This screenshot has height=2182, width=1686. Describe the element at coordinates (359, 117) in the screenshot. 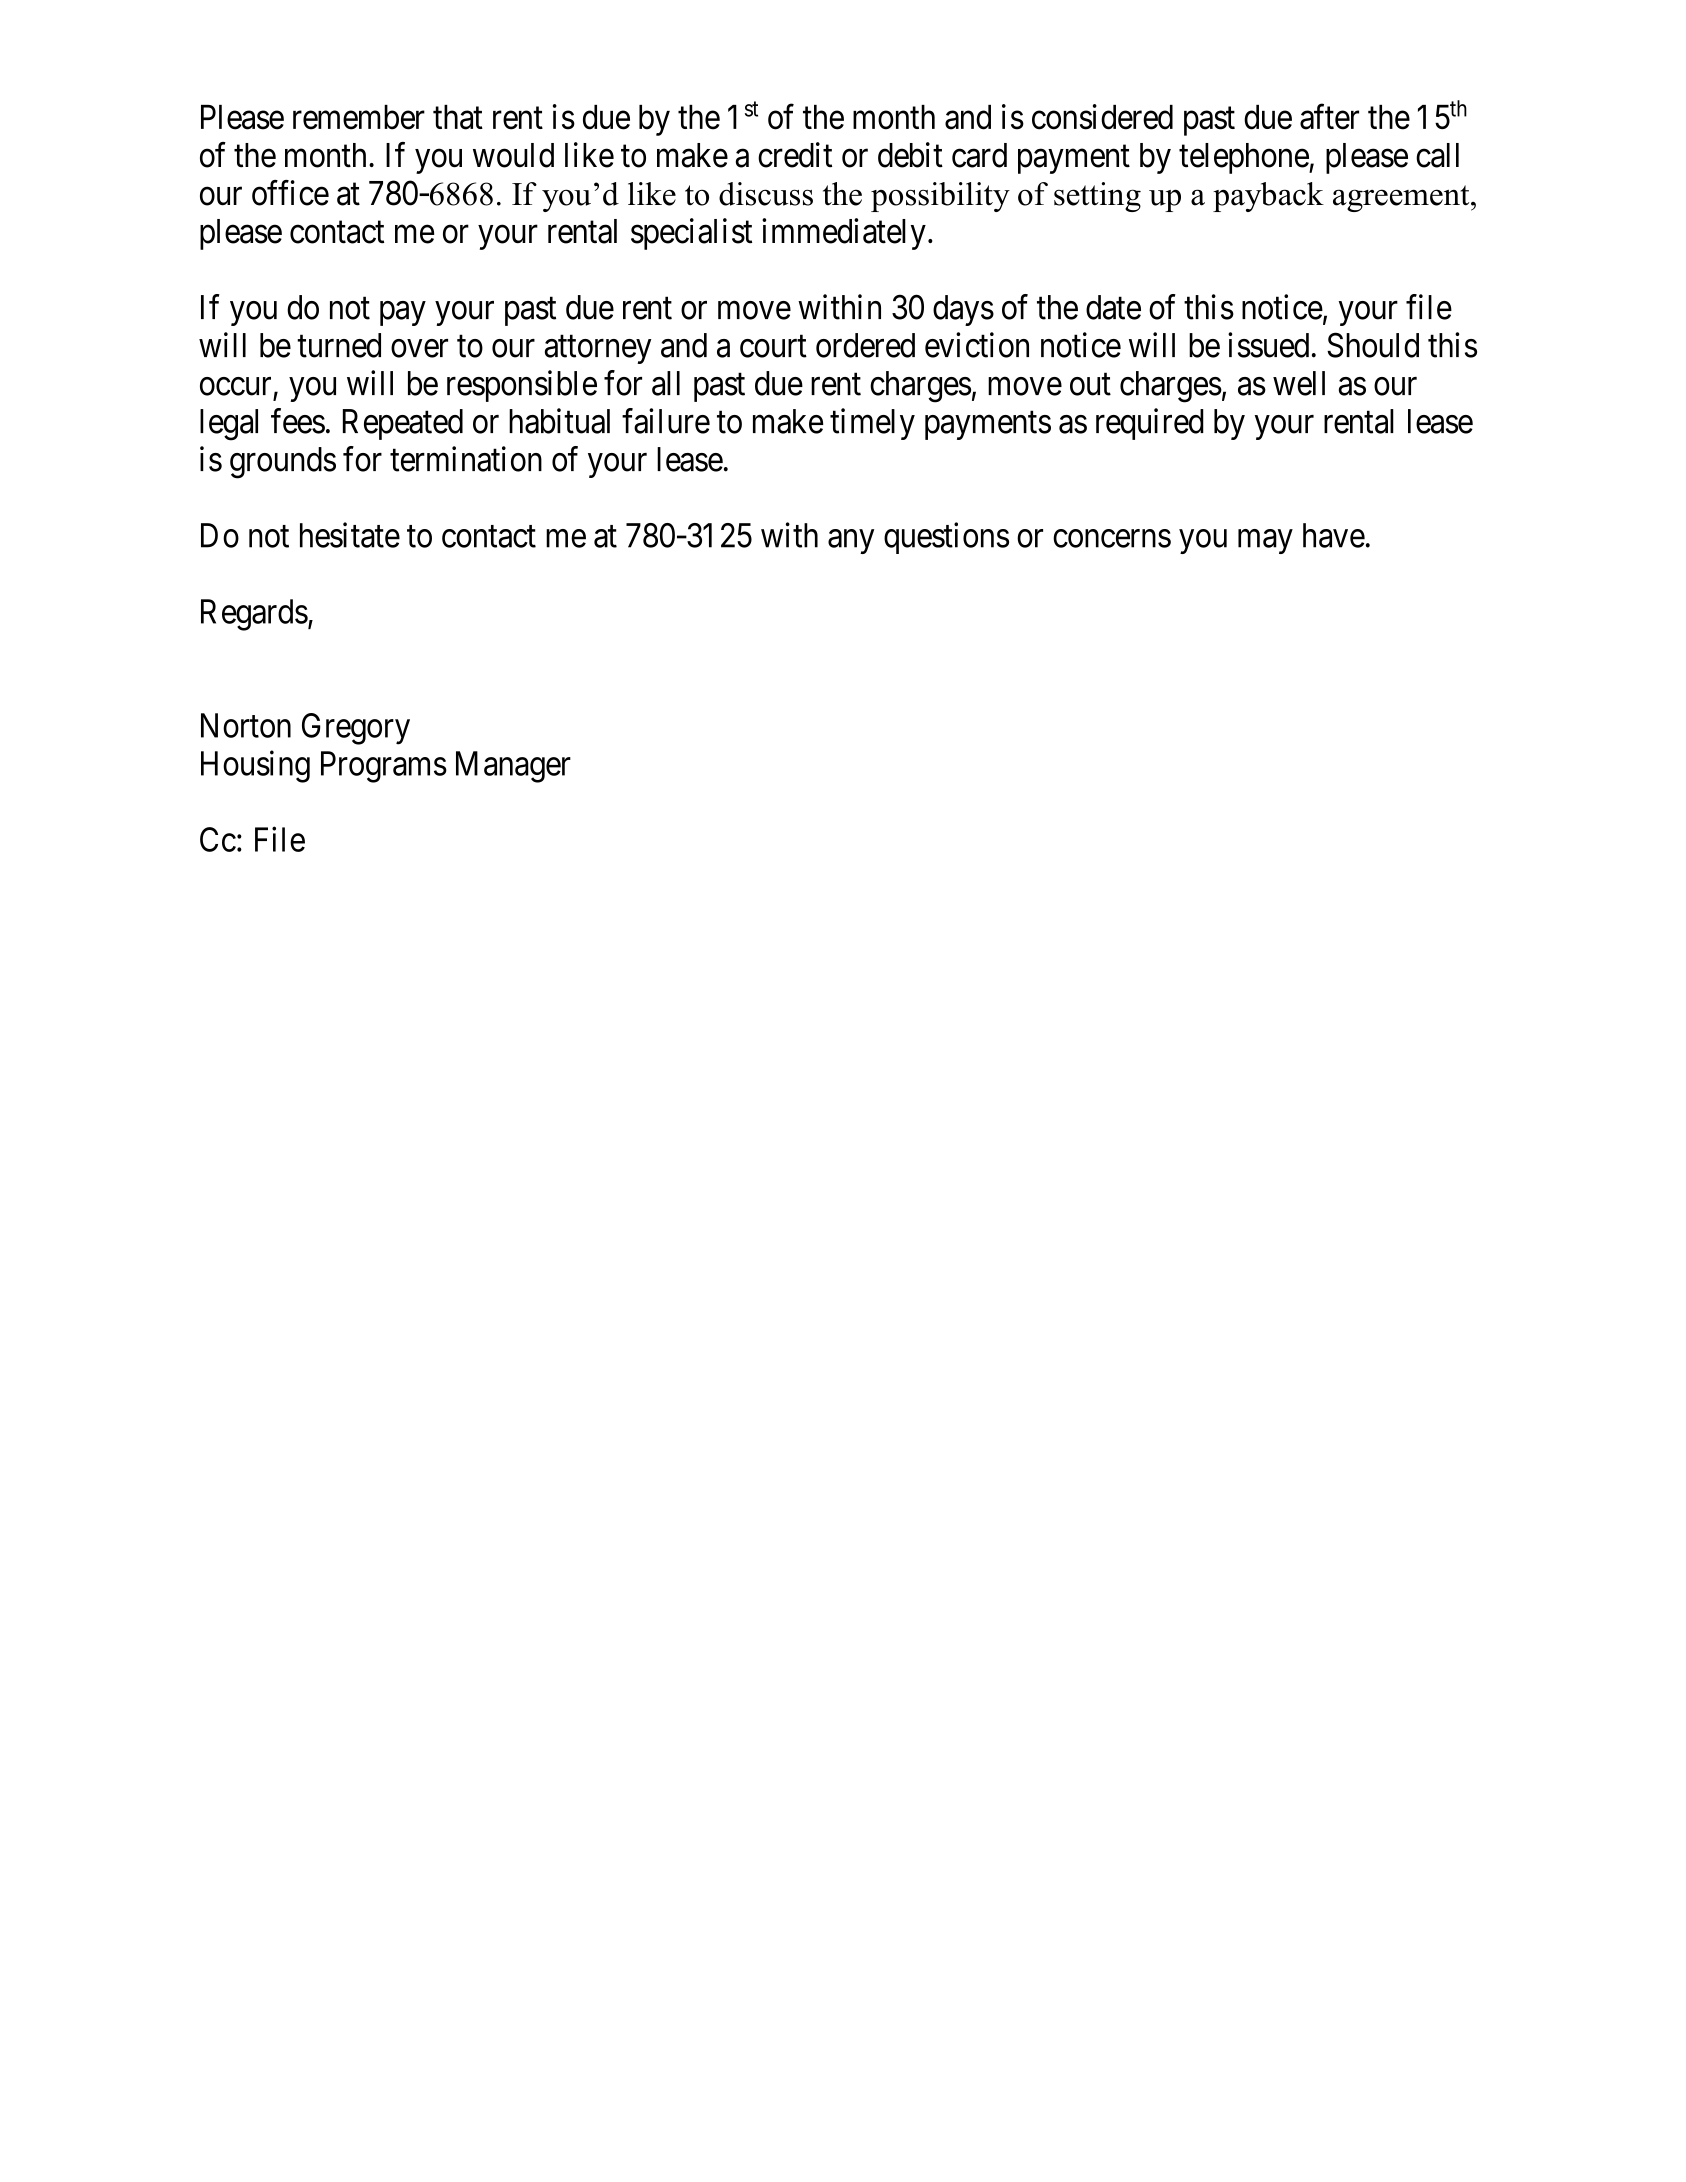

I see `remember` at that location.
